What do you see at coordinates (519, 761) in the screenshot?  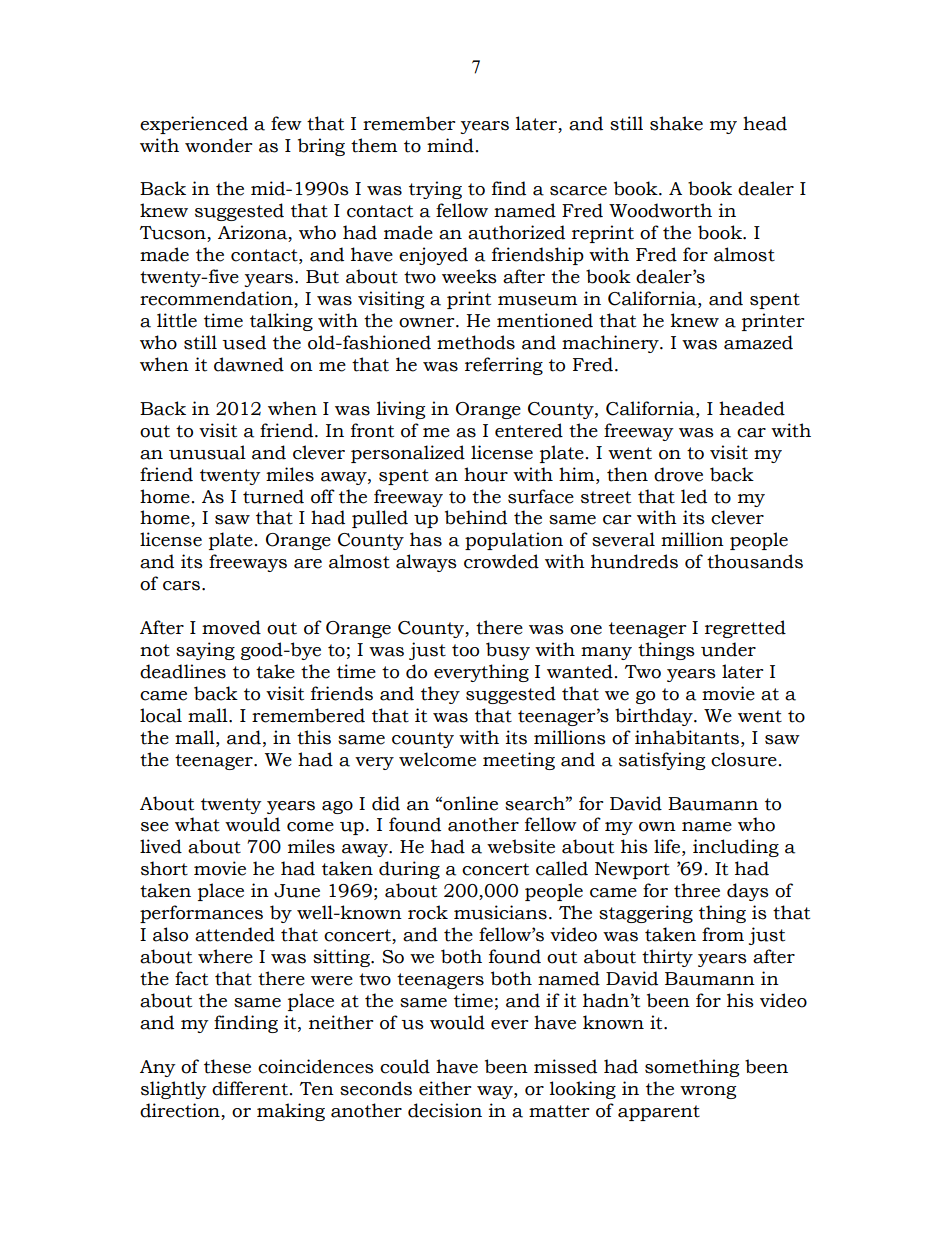 I see `meeting` at bounding box center [519, 761].
